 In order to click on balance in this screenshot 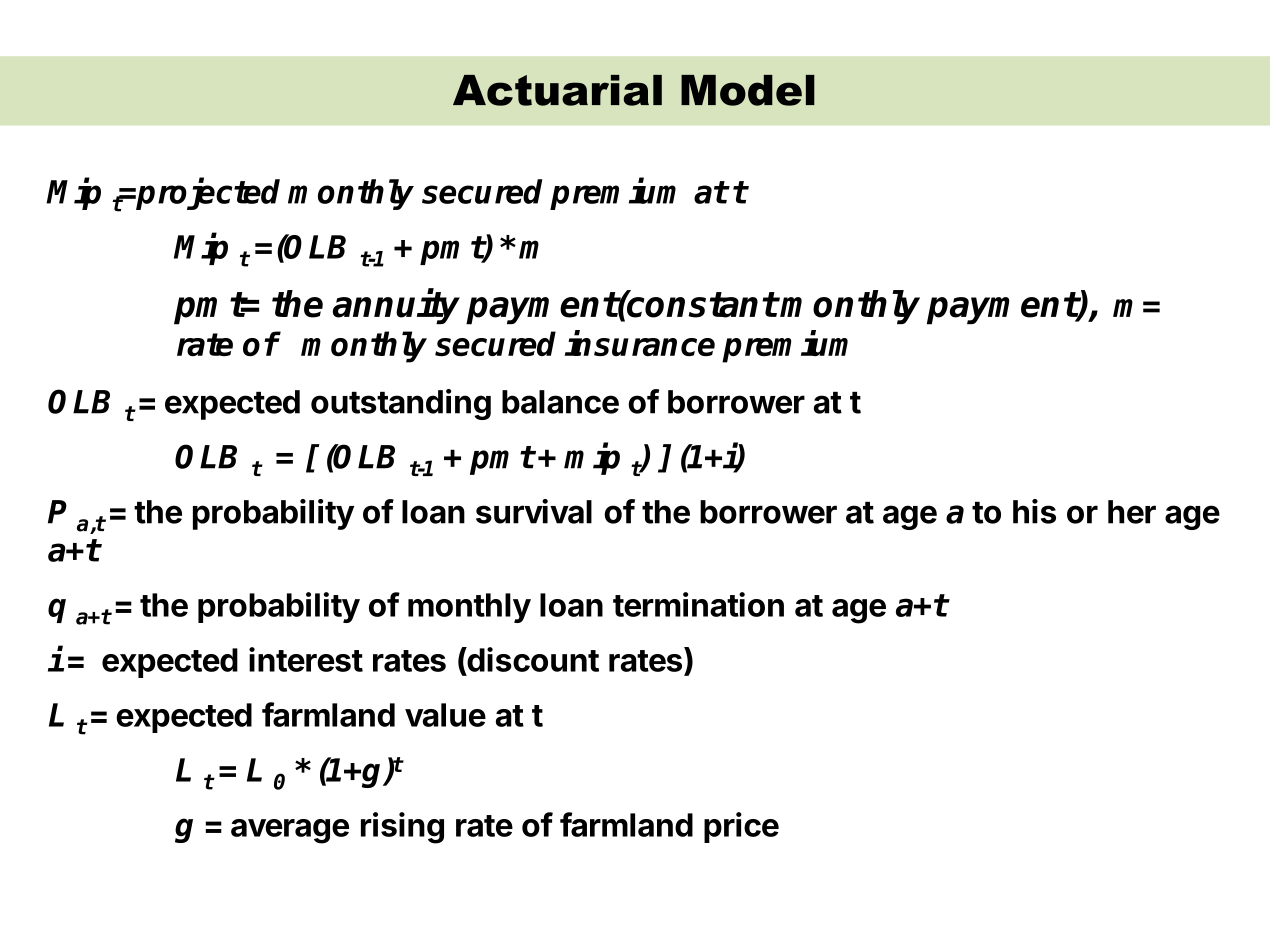, I will do `click(560, 402)`.
